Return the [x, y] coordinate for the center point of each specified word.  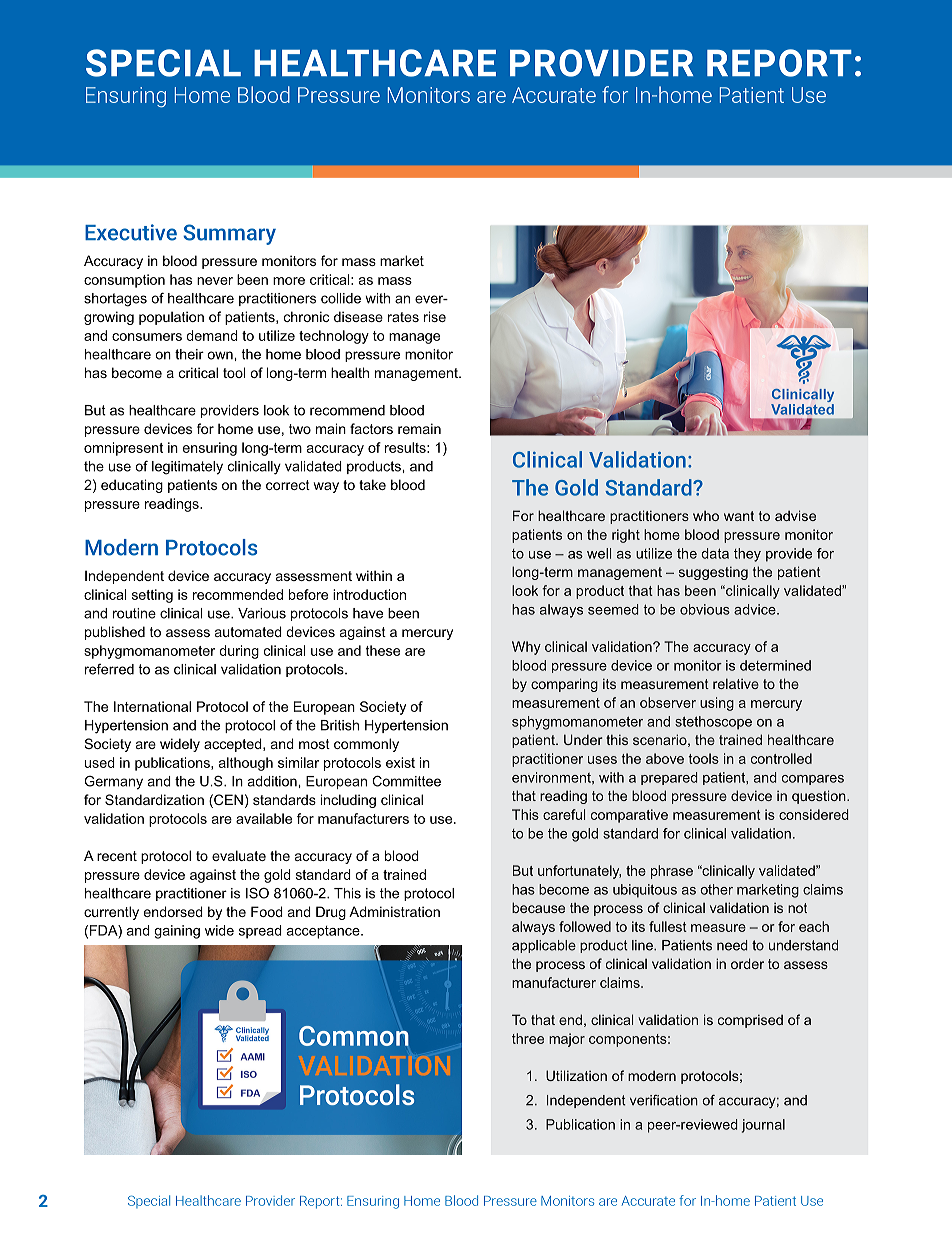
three [528, 1038]
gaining [177, 932]
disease [358, 316]
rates [403, 317]
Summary [229, 234]
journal [763, 1126]
